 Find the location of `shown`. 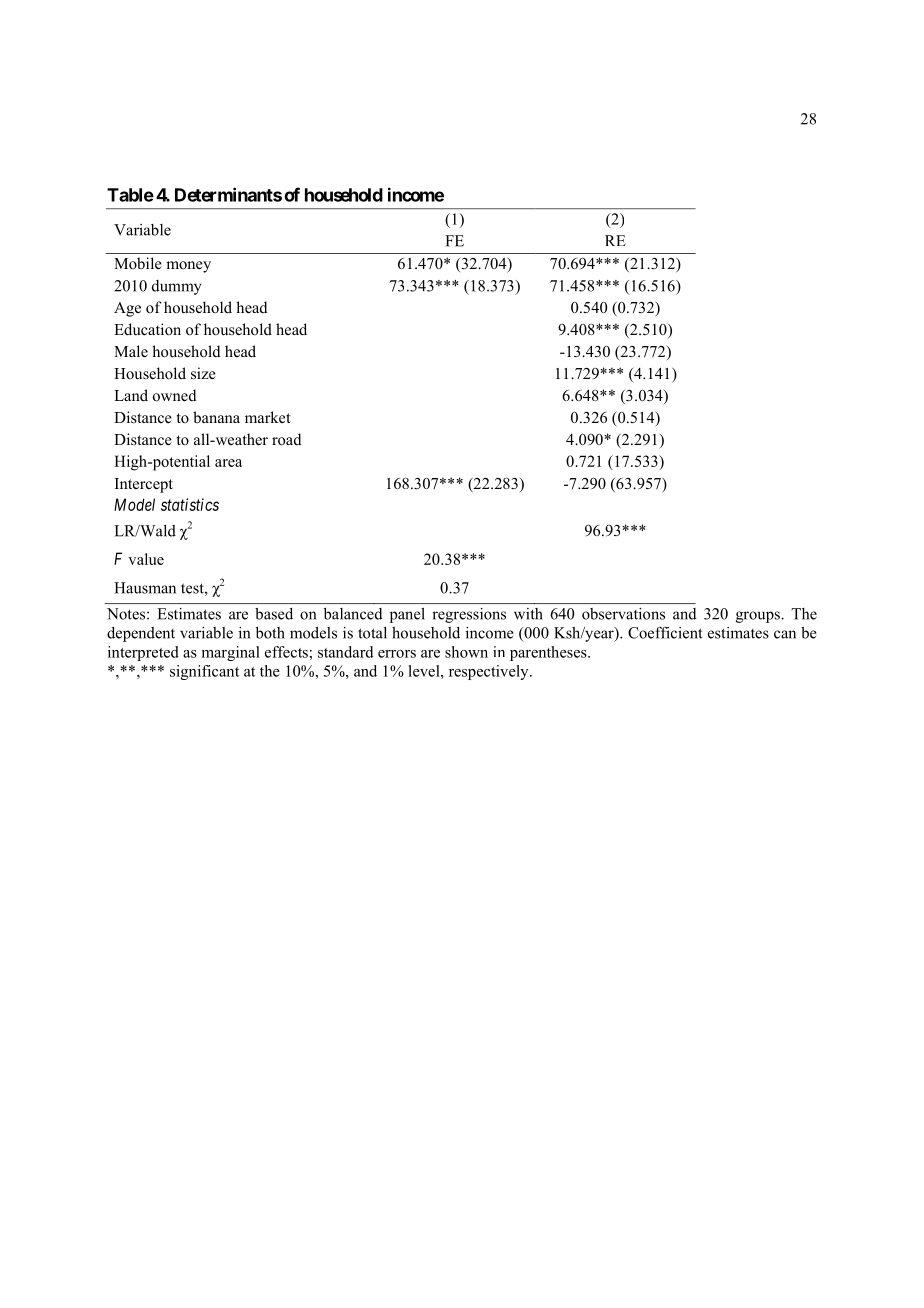

shown is located at coordinates (466, 652).
